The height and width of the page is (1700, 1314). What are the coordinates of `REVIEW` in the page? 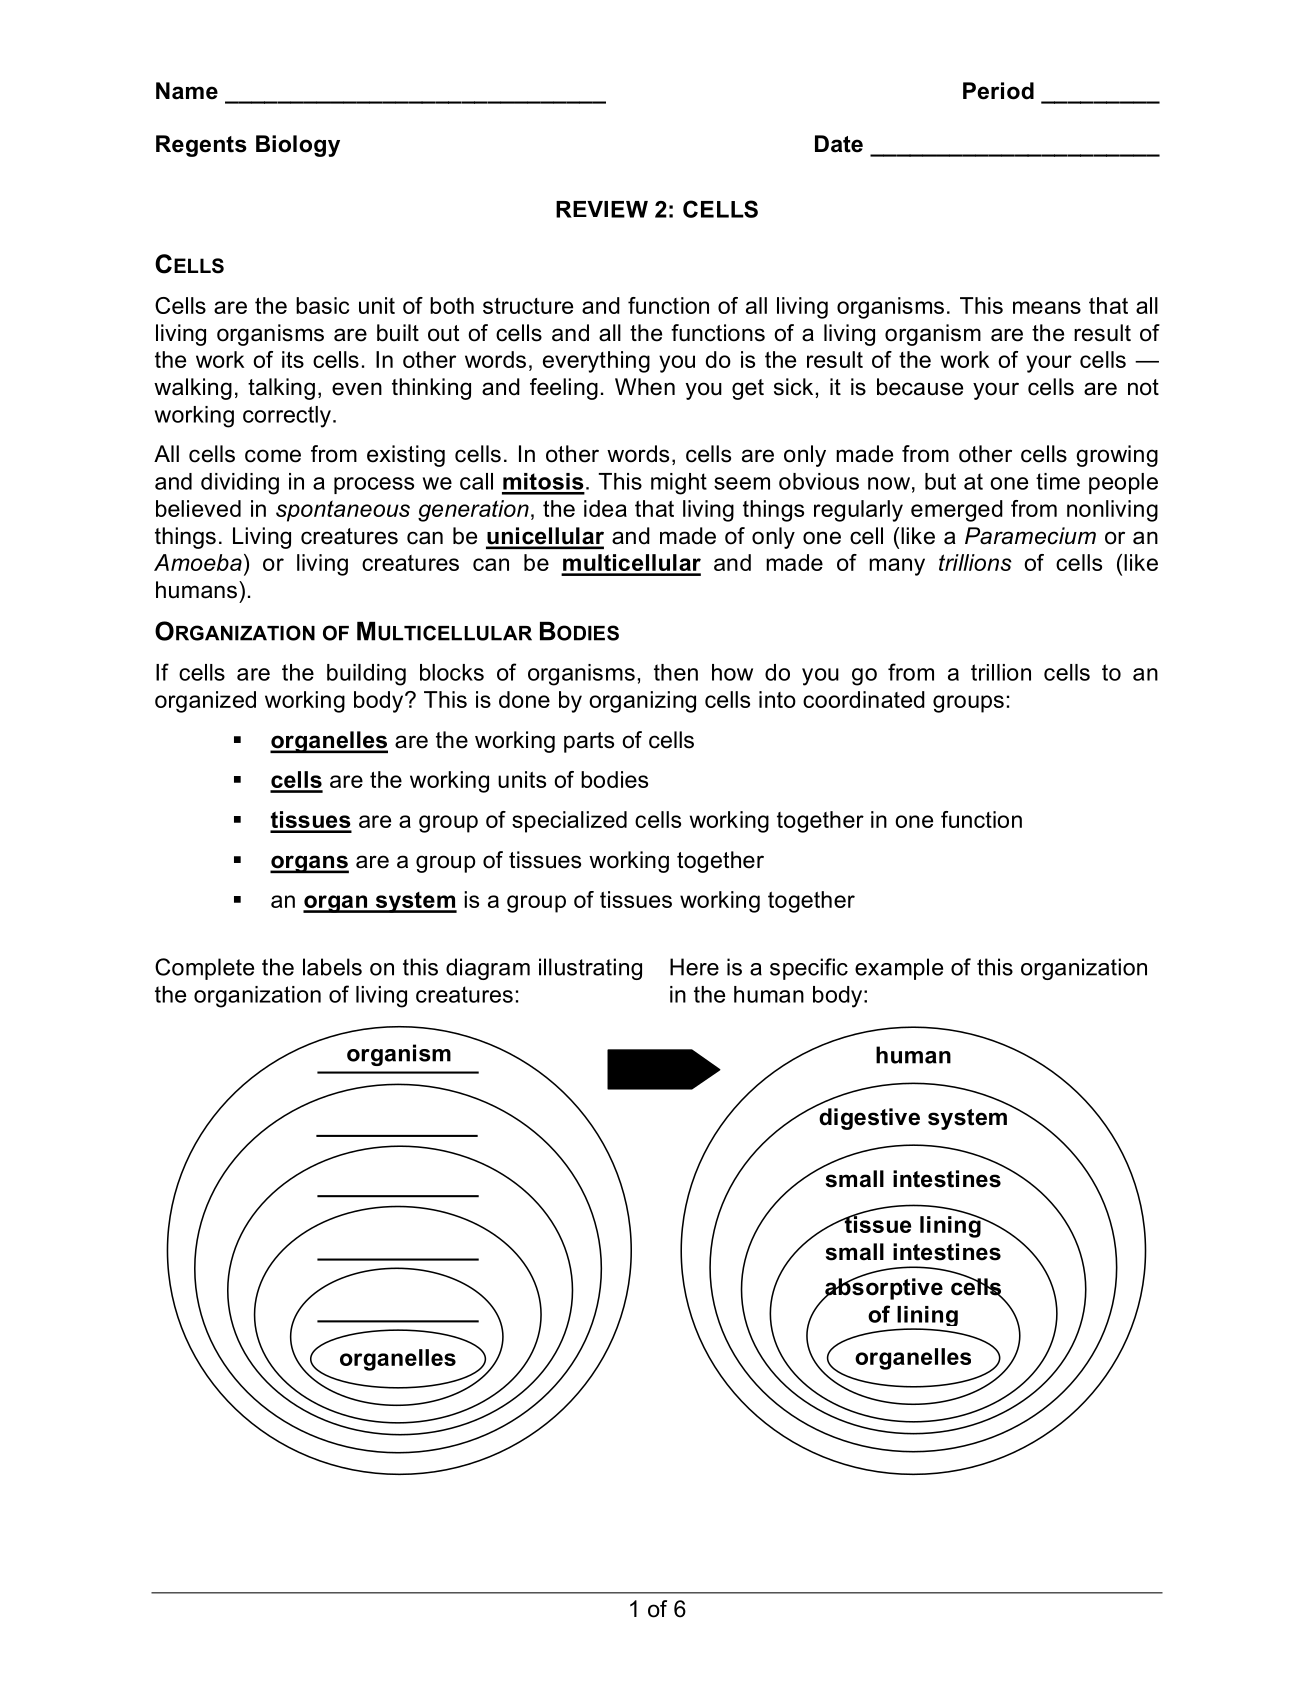 It's located at (602, 209).
